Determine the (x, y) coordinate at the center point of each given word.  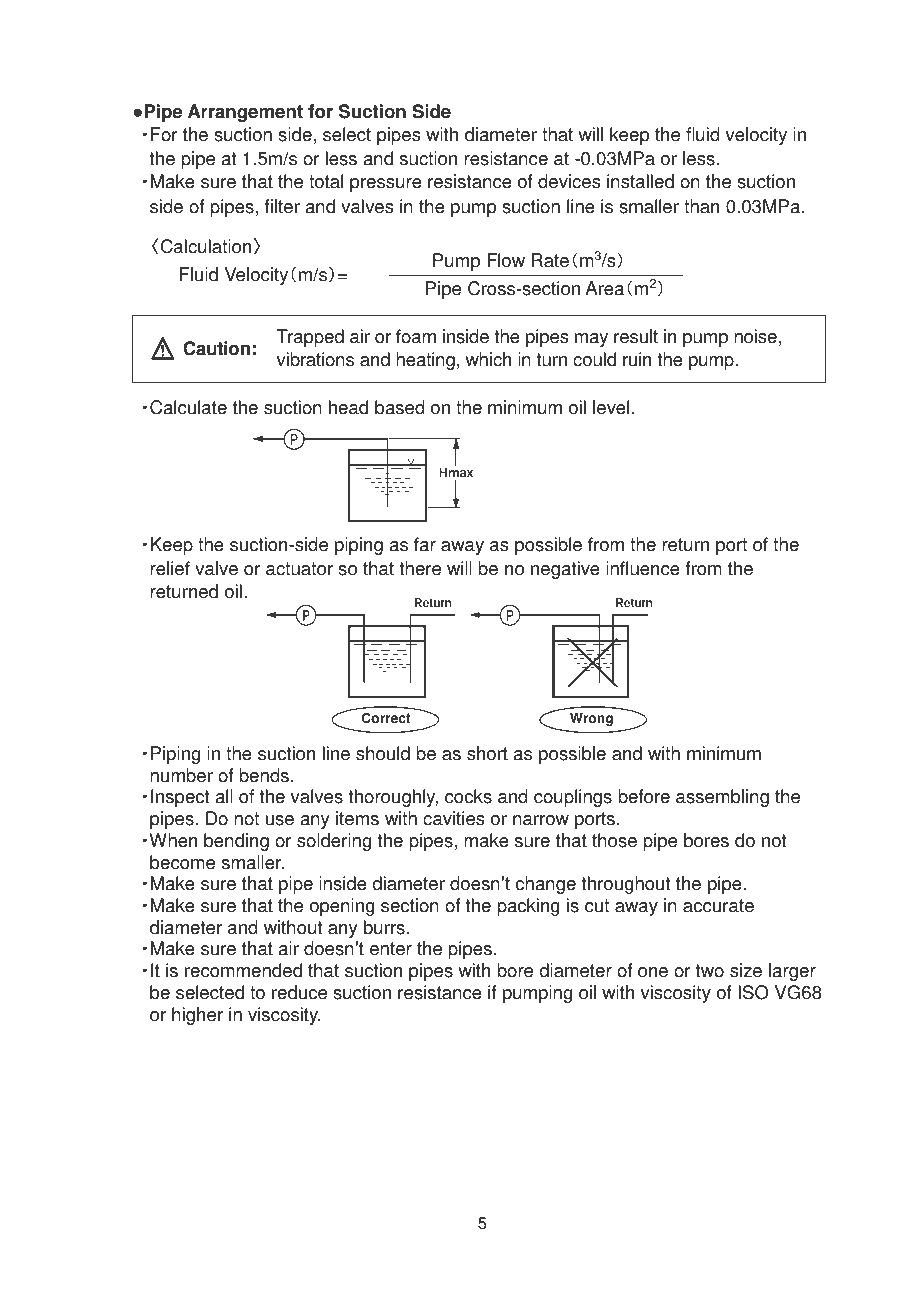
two (710, 971)
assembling (722, 798)
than (701, 206)
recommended (243, 970)
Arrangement (245, 113)
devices (569, 181)
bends (264, 775)
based (400, 407)
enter (391, 949)
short (487, 753)
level (611, 407)
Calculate (188, 407)
